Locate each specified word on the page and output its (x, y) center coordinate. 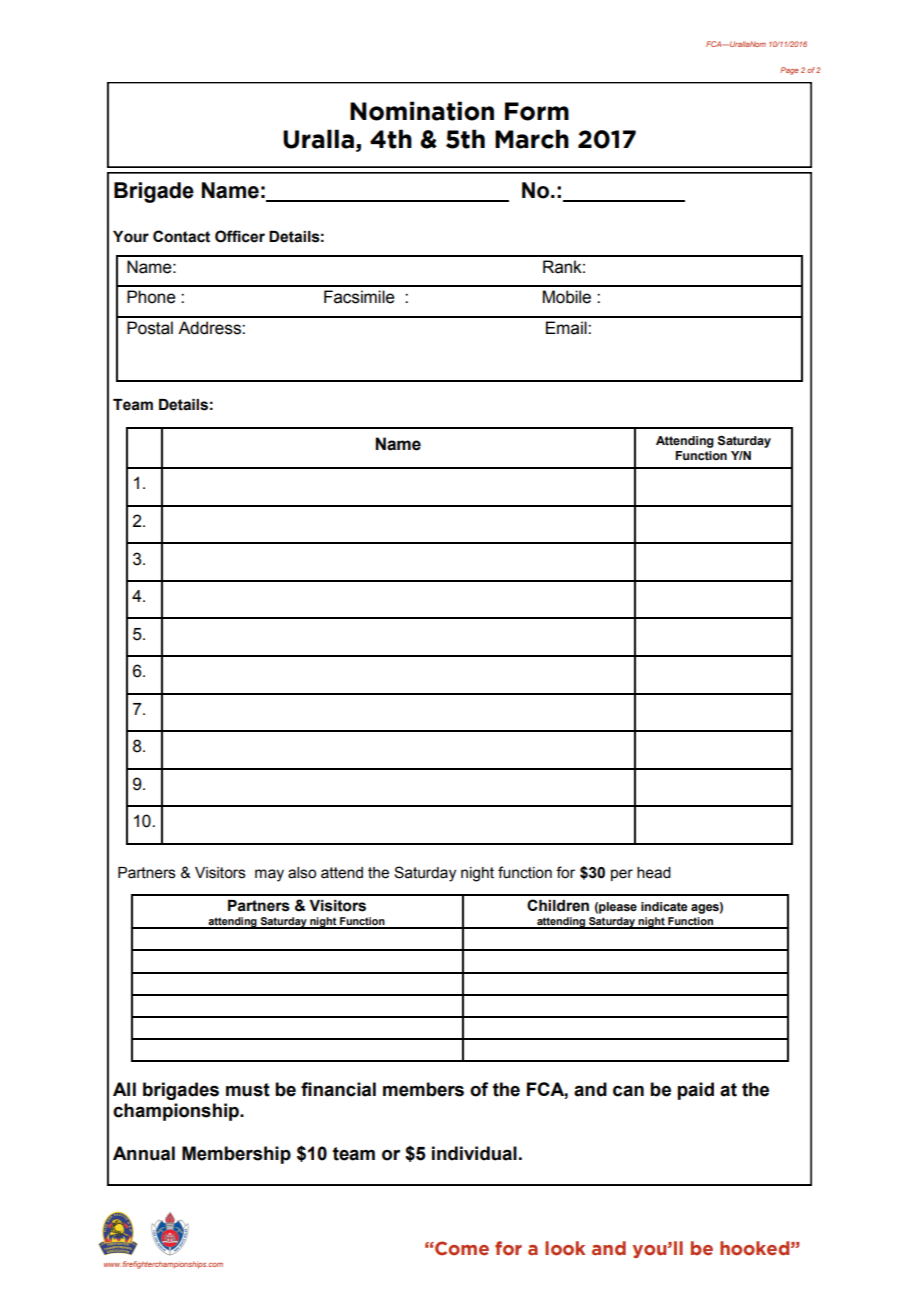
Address (210, 328)
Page (789, 71)
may (269, 875)
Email (567, 328)
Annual (144, 1153)
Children (558, 905)
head (654, 873)
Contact (181, 236)
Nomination (422, 111)
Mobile (567, 297)
